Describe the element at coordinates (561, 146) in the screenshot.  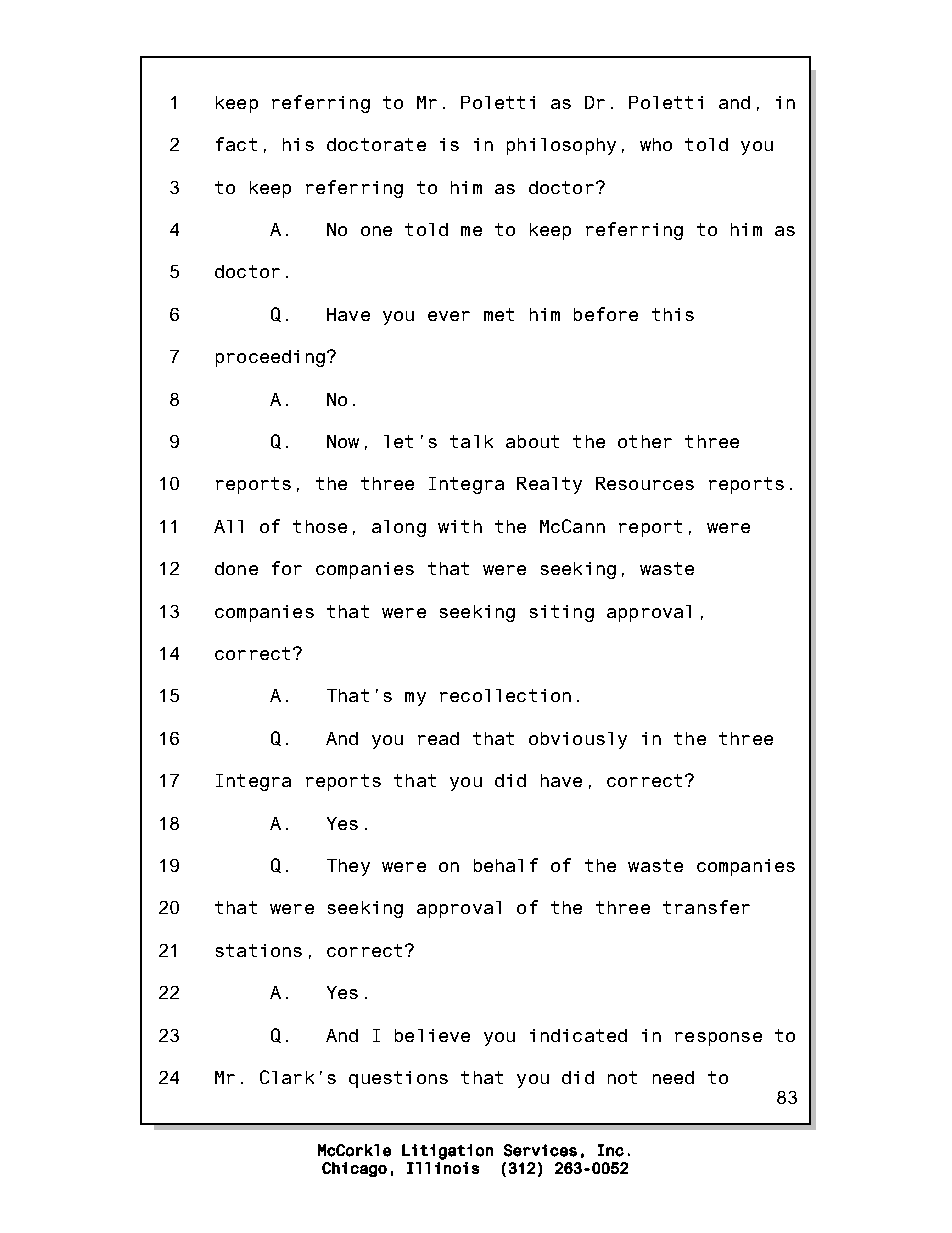
I see `philosophy` at that location.
